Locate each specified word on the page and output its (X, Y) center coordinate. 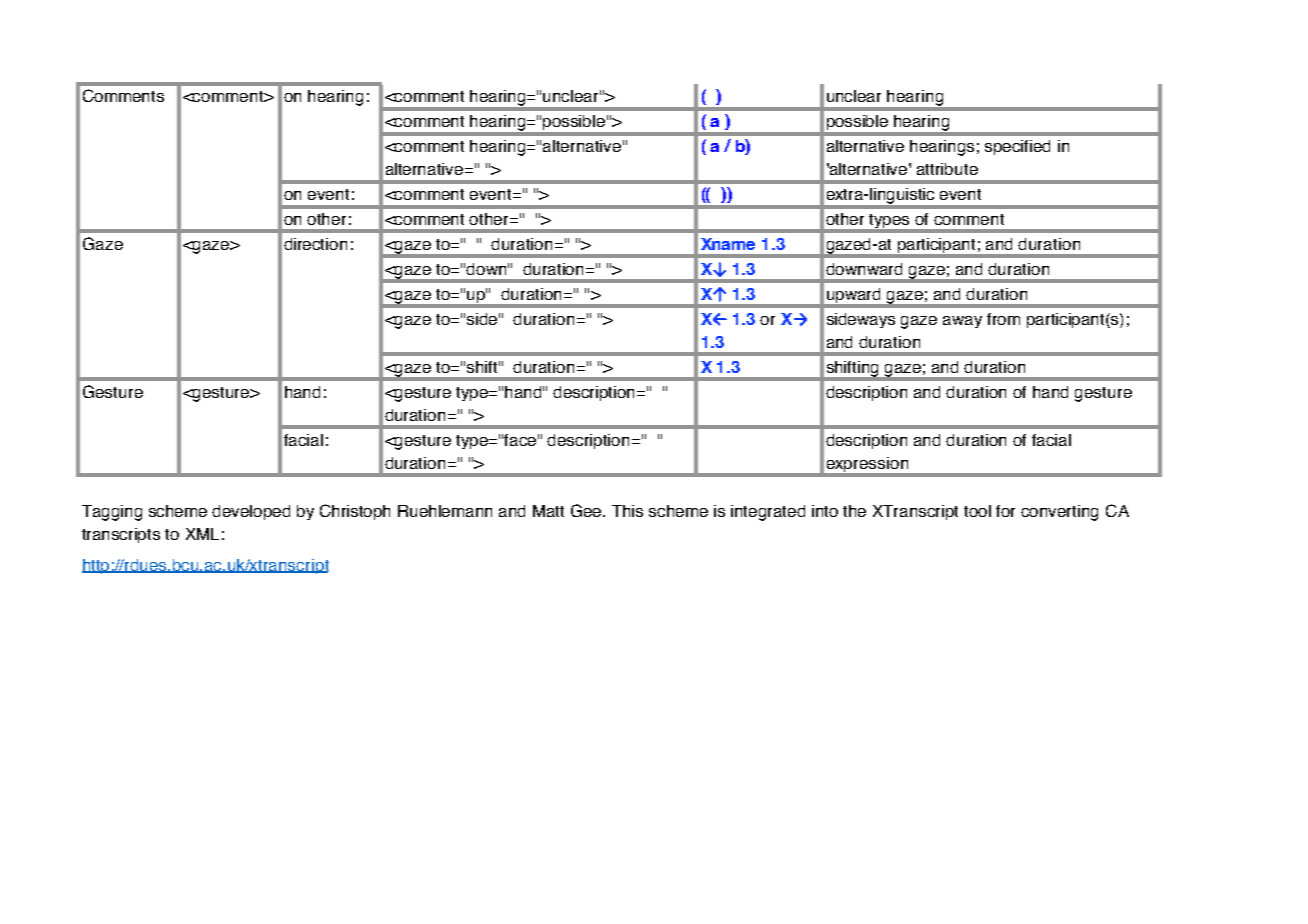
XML (202, 534)
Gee (588, 510)
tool (977, 511)
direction (315, 244)
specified (1017, 147)
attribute (947, 169)
